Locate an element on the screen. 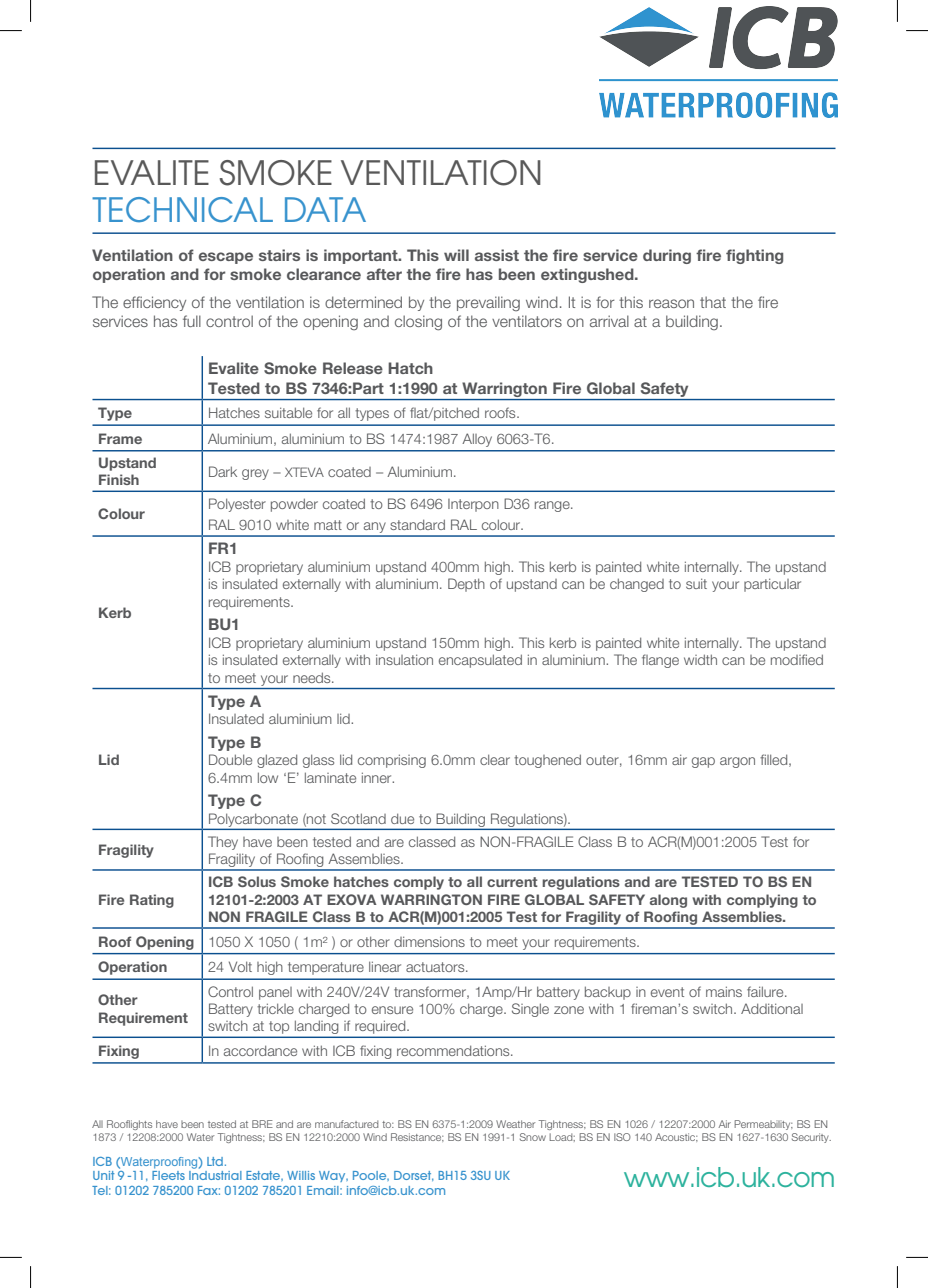 This screenshot has width=928, height=1288. encapsulated is located at coordinates (480, 661).
